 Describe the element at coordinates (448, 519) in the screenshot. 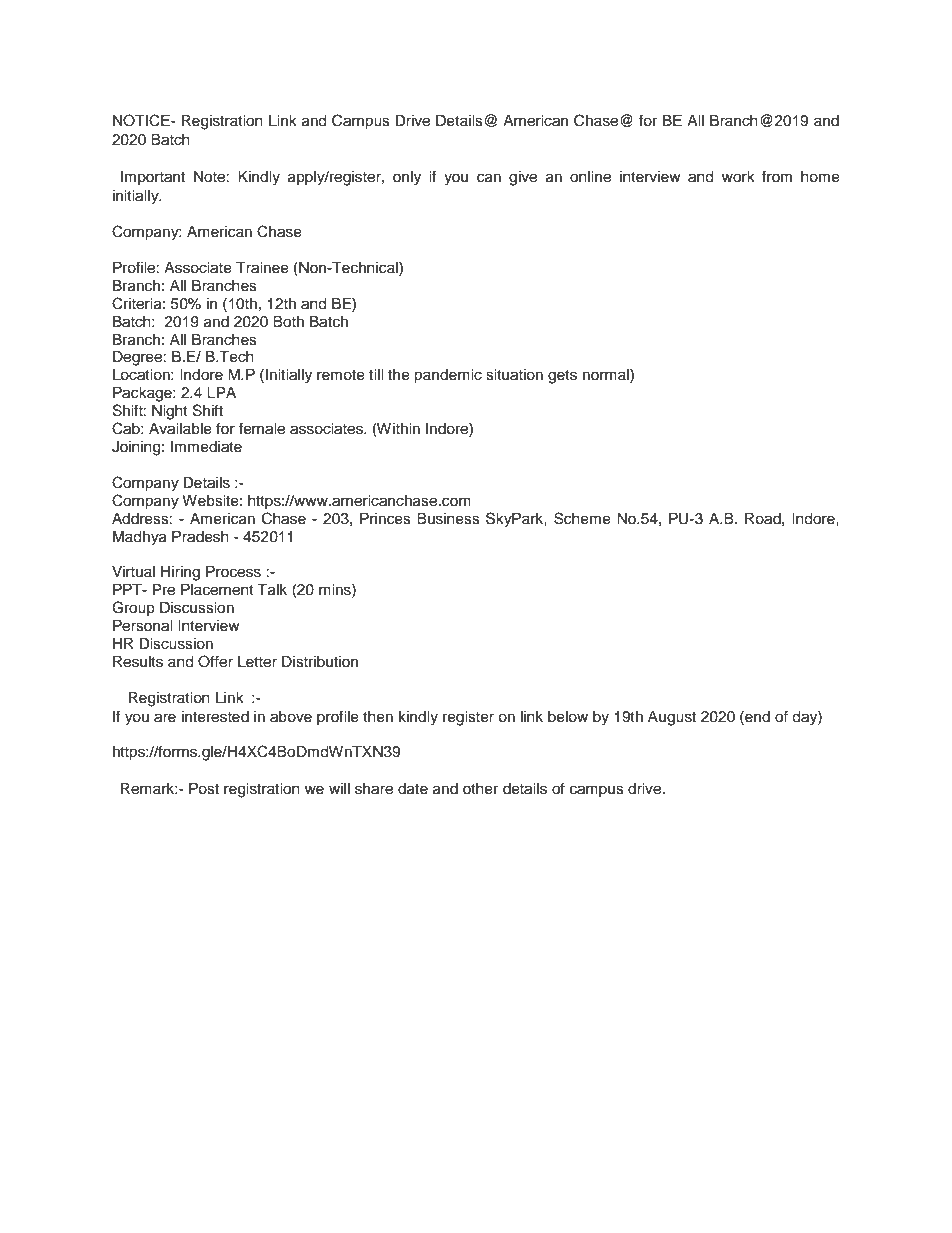

I see `Business` at that location.
